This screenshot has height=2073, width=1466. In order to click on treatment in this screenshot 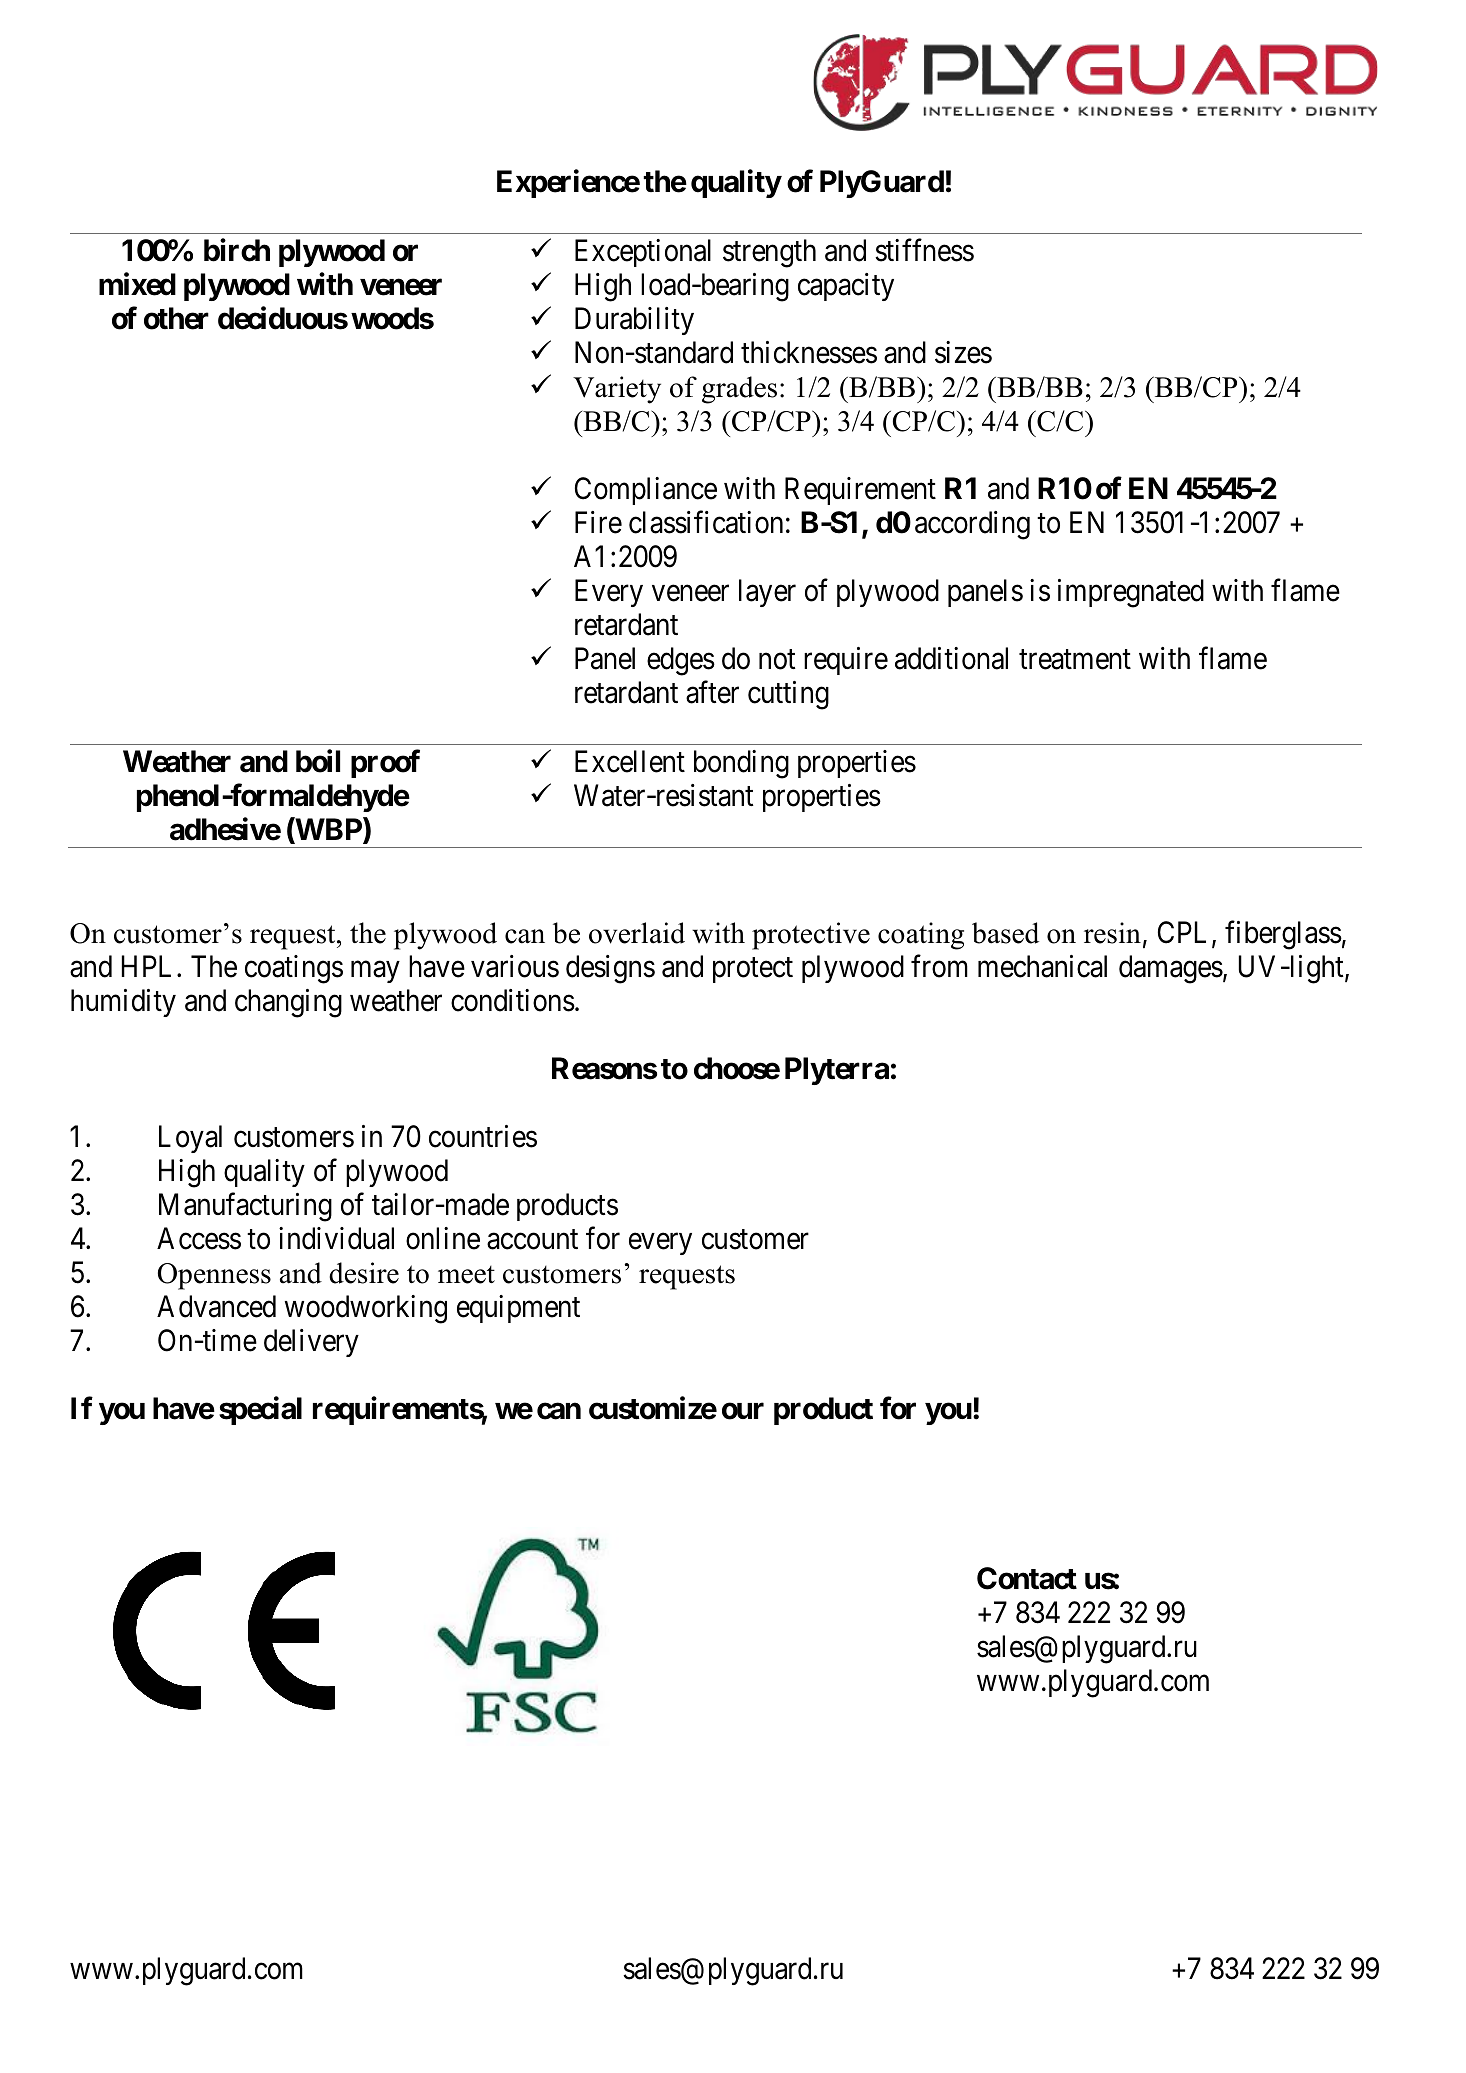, I will do `click(1075, 660)`.
